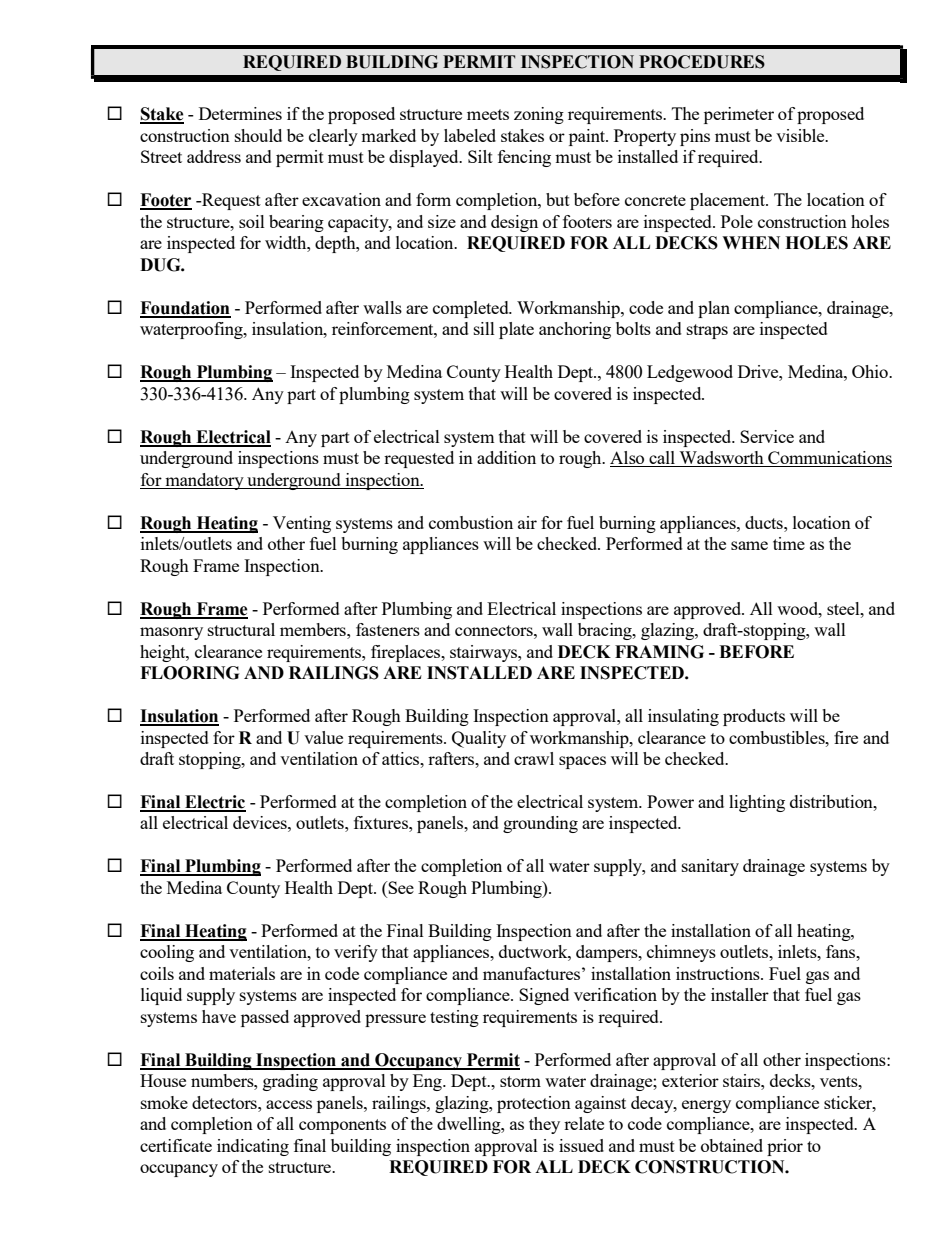 The image size is (952, 1233). Describe the element at coordinates (739, 115) in the image. I see `perimeter` at that location.
